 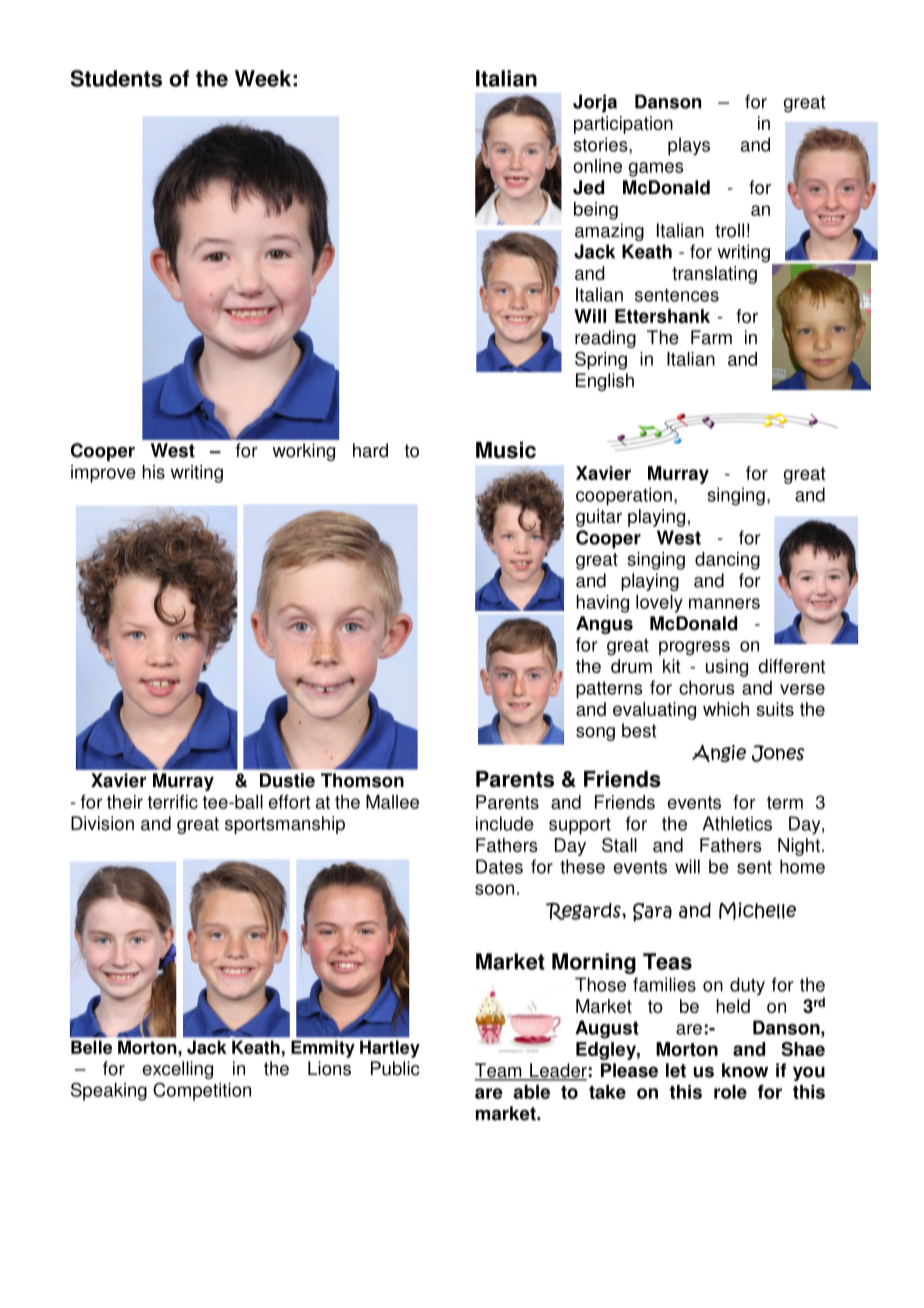 What do you see at coordinates (711, 337) in the image?
I see `Farm` at bounding box center [711, 337].
